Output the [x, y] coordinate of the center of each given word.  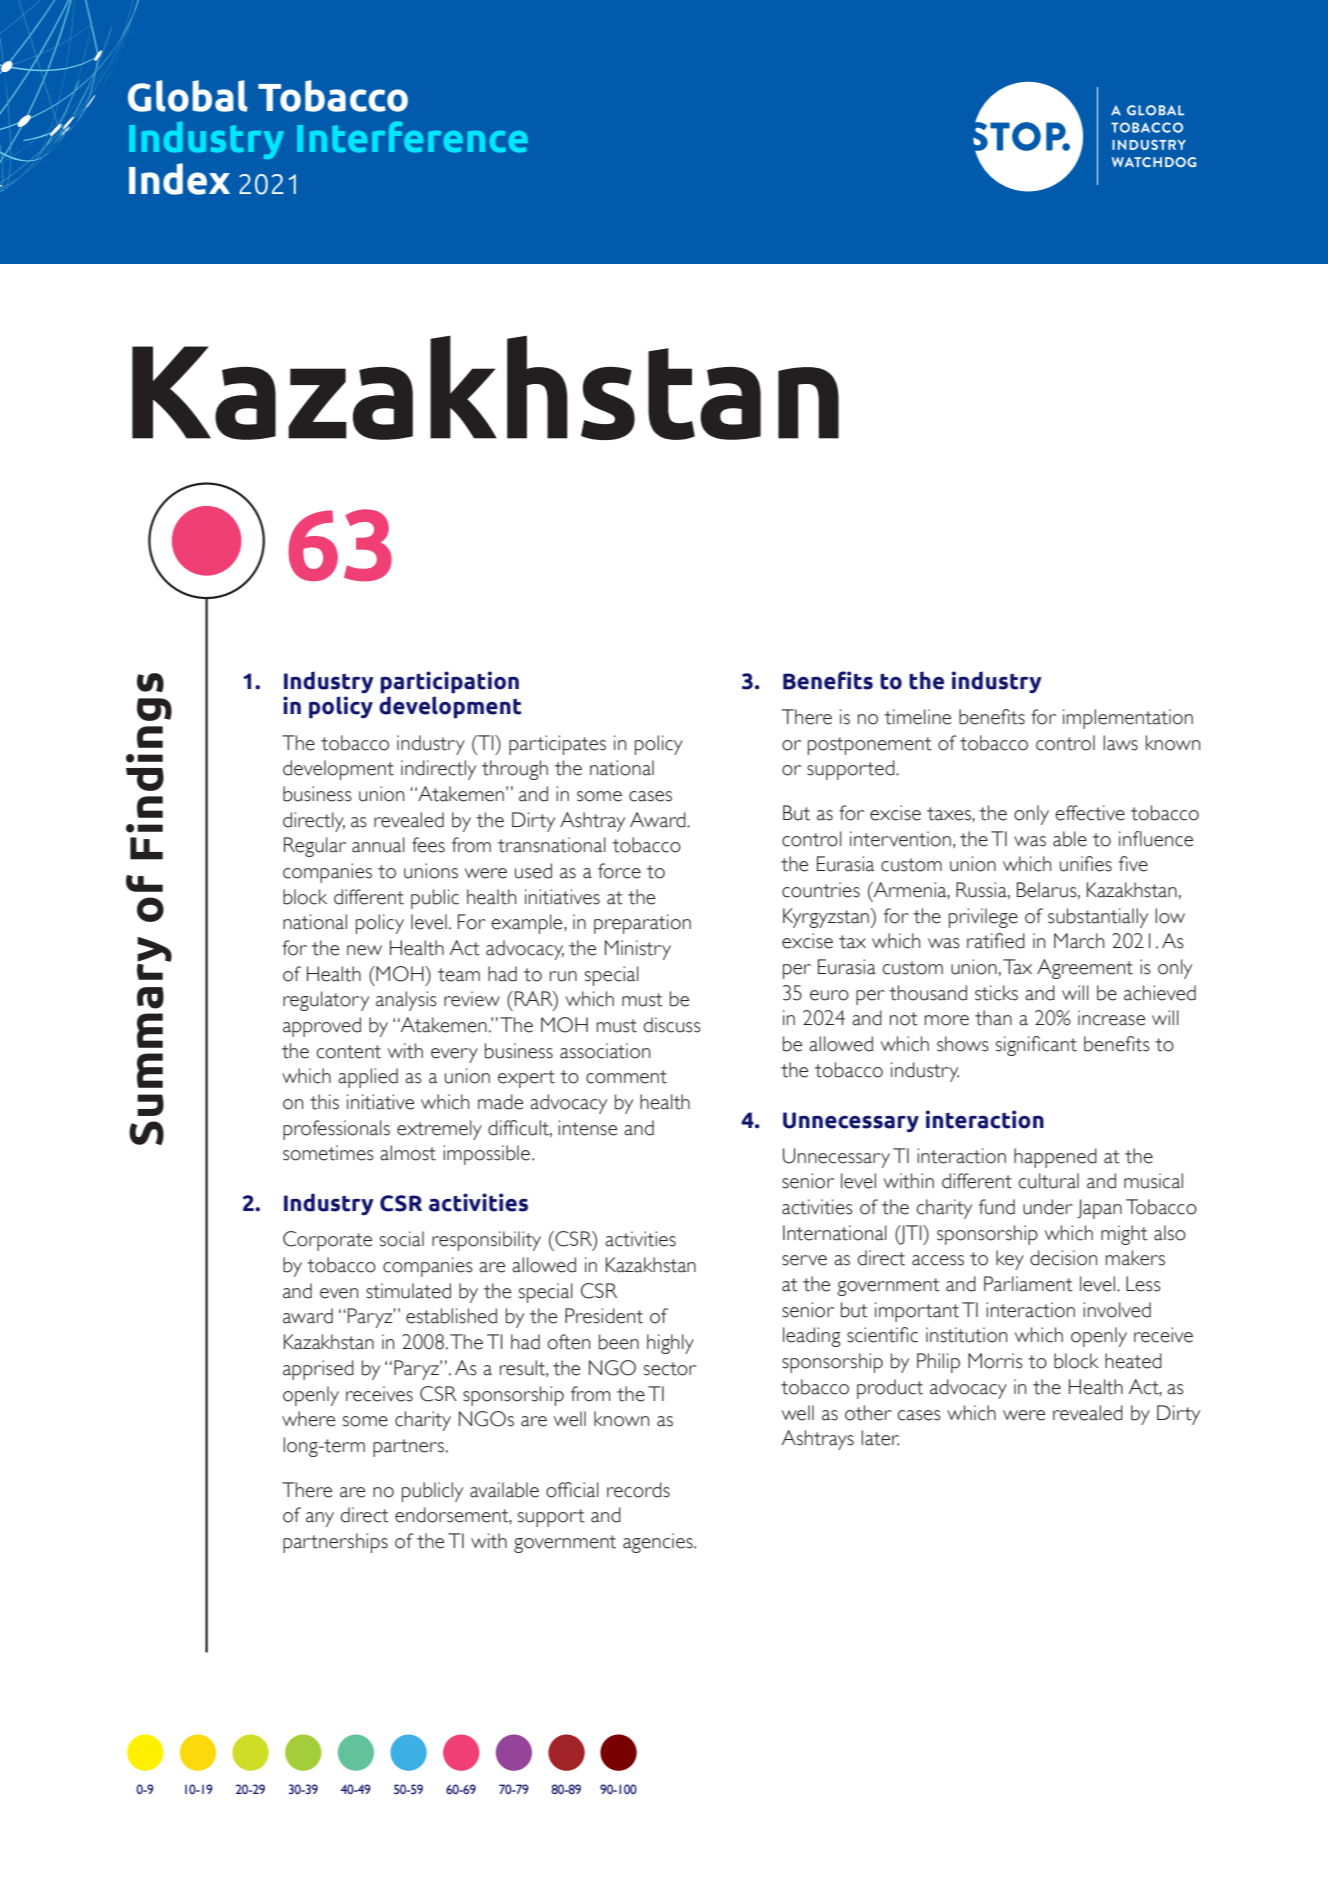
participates [557, 745]
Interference [412, 136]
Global [188, 96]
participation [450, 682]
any [320, 1519]
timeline [917, 717]
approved [322, 1027]
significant [1036, 1046]
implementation [1128, 719]
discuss [672, 1025]
